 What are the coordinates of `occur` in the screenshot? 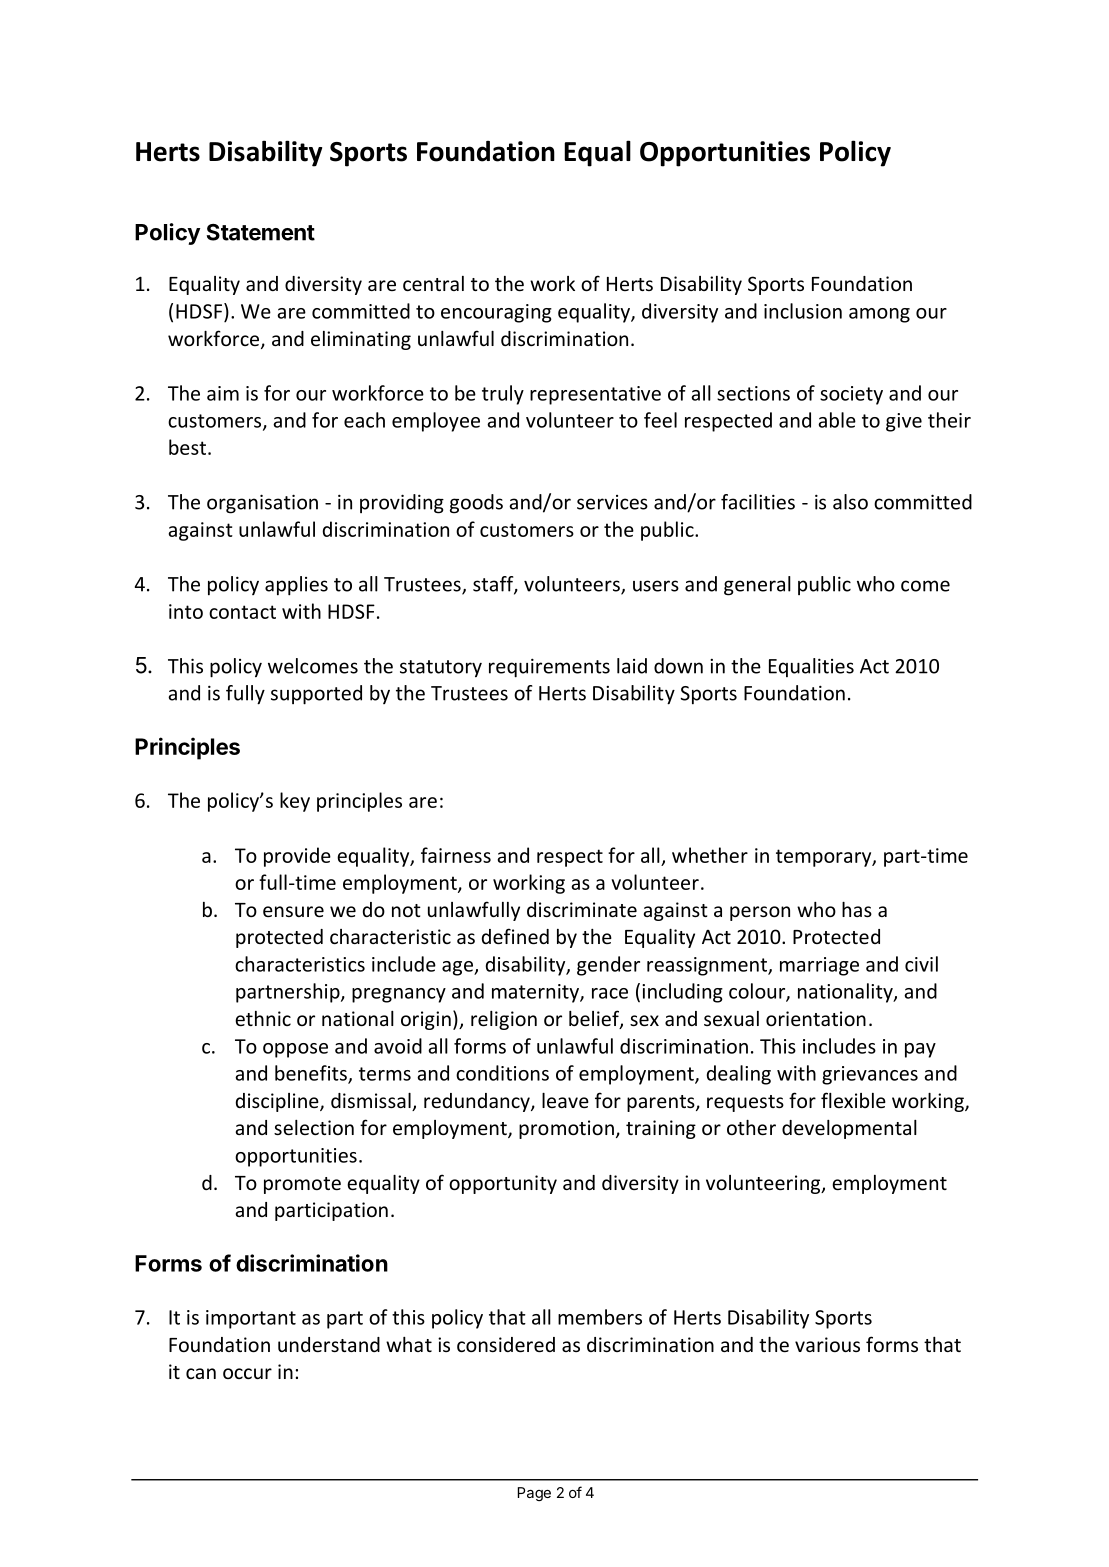 It's located at (247, 1373).
